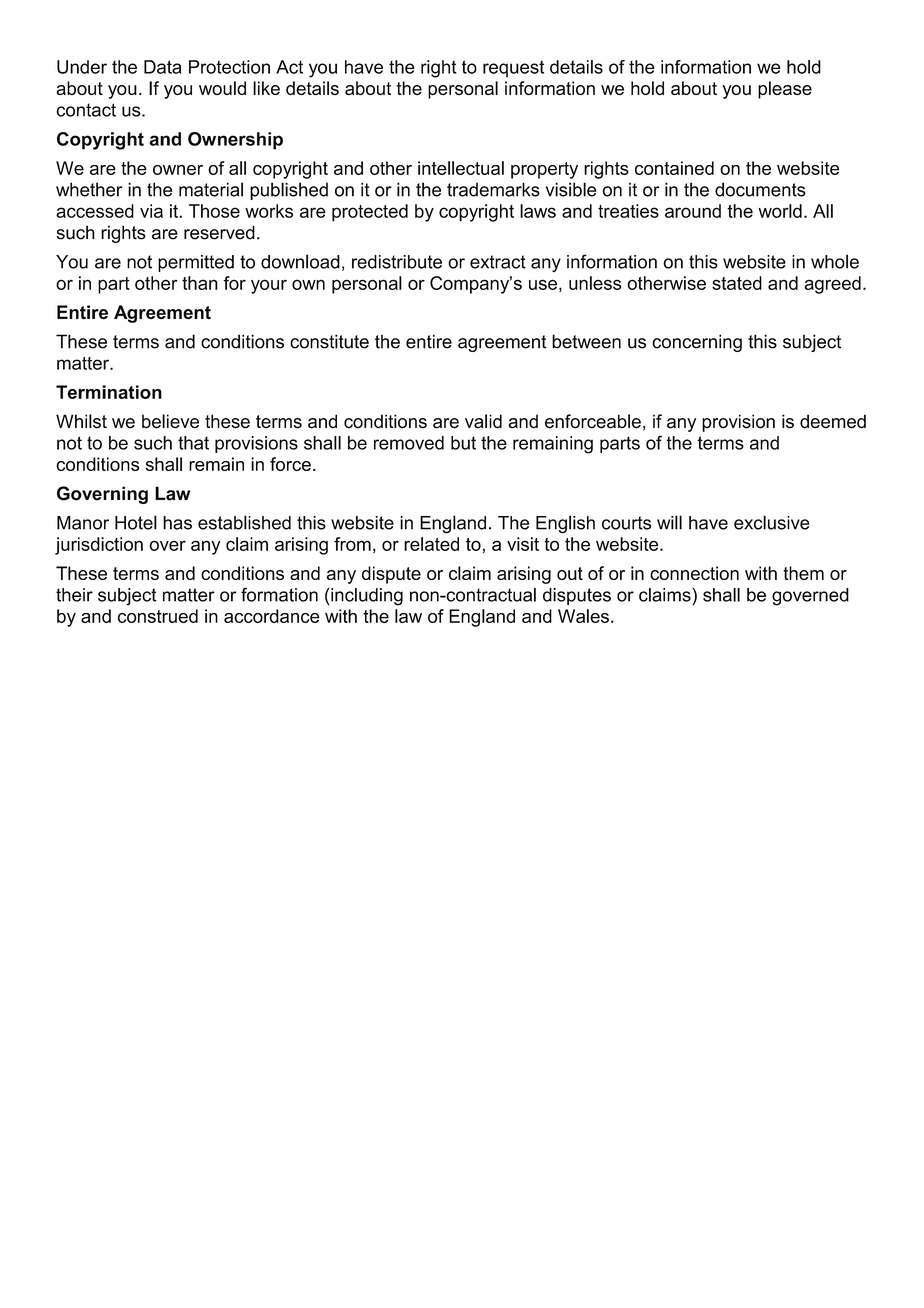 The width and height of the screenshot is (924, 1308). Describe the element at coordinates (162, 67) in the screenshot. I see `Data` at that location.
